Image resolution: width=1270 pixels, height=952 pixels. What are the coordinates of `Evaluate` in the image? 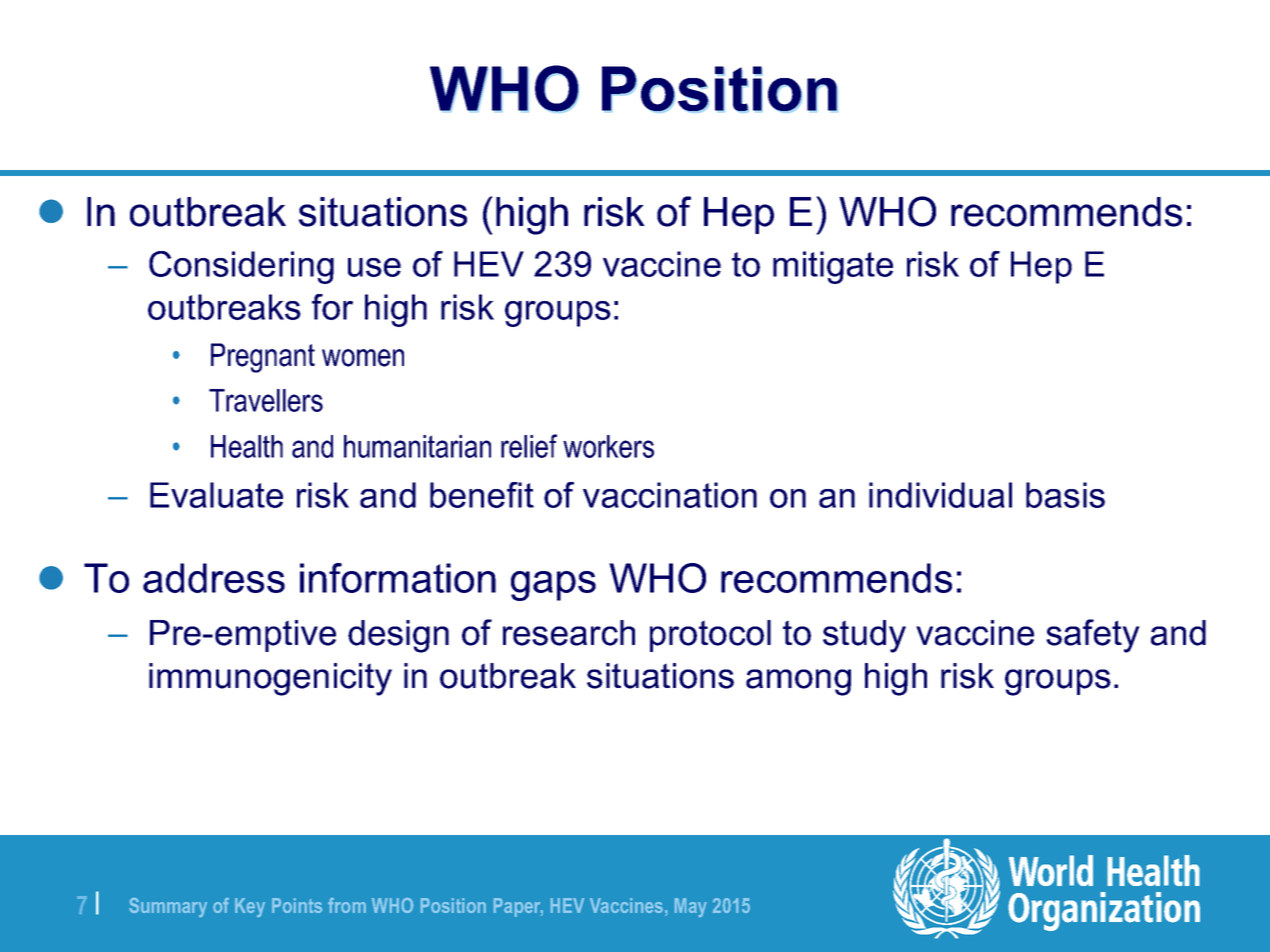 It's located at (216, 495).
